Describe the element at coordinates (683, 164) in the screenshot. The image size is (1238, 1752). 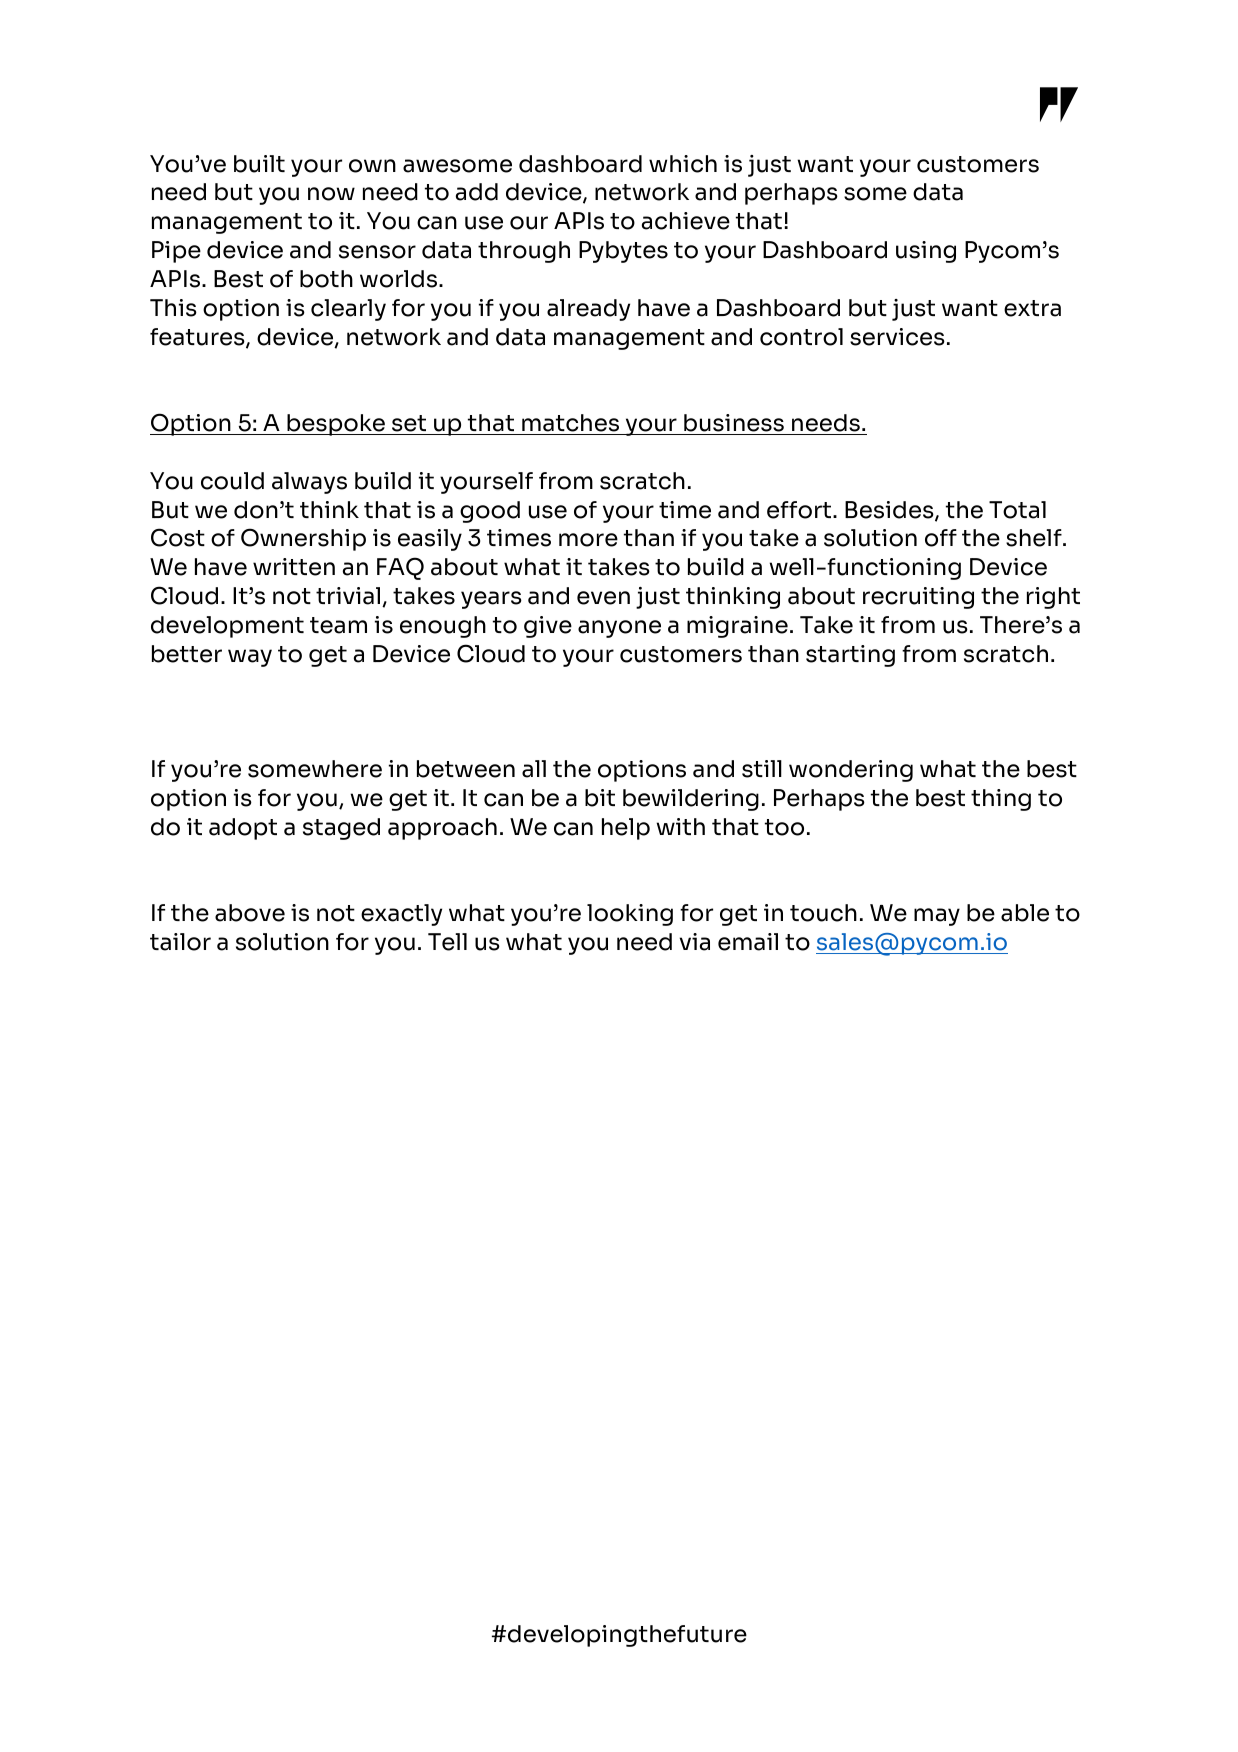
I see `which` at that location.
